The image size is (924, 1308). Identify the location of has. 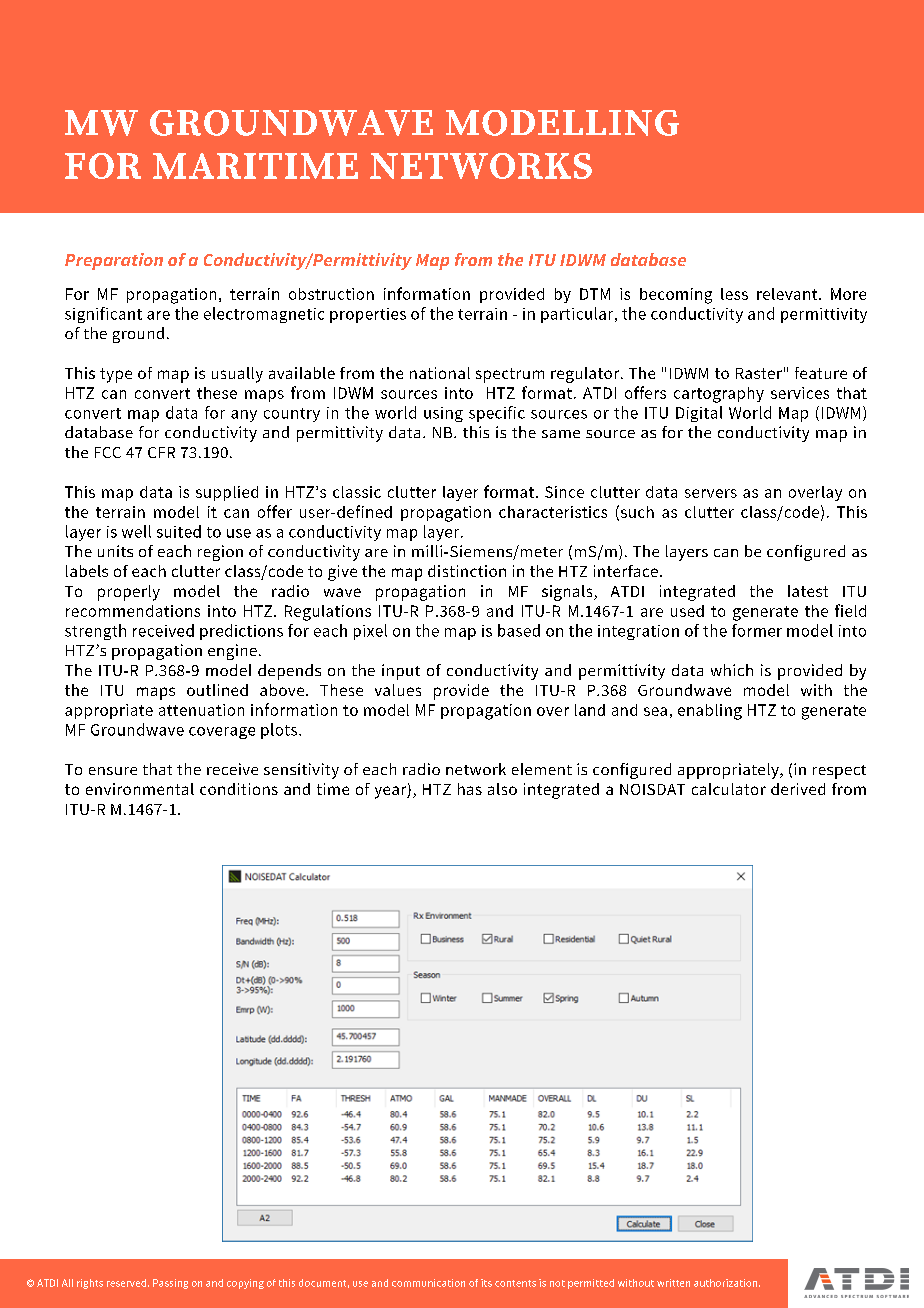
(470, 789).
